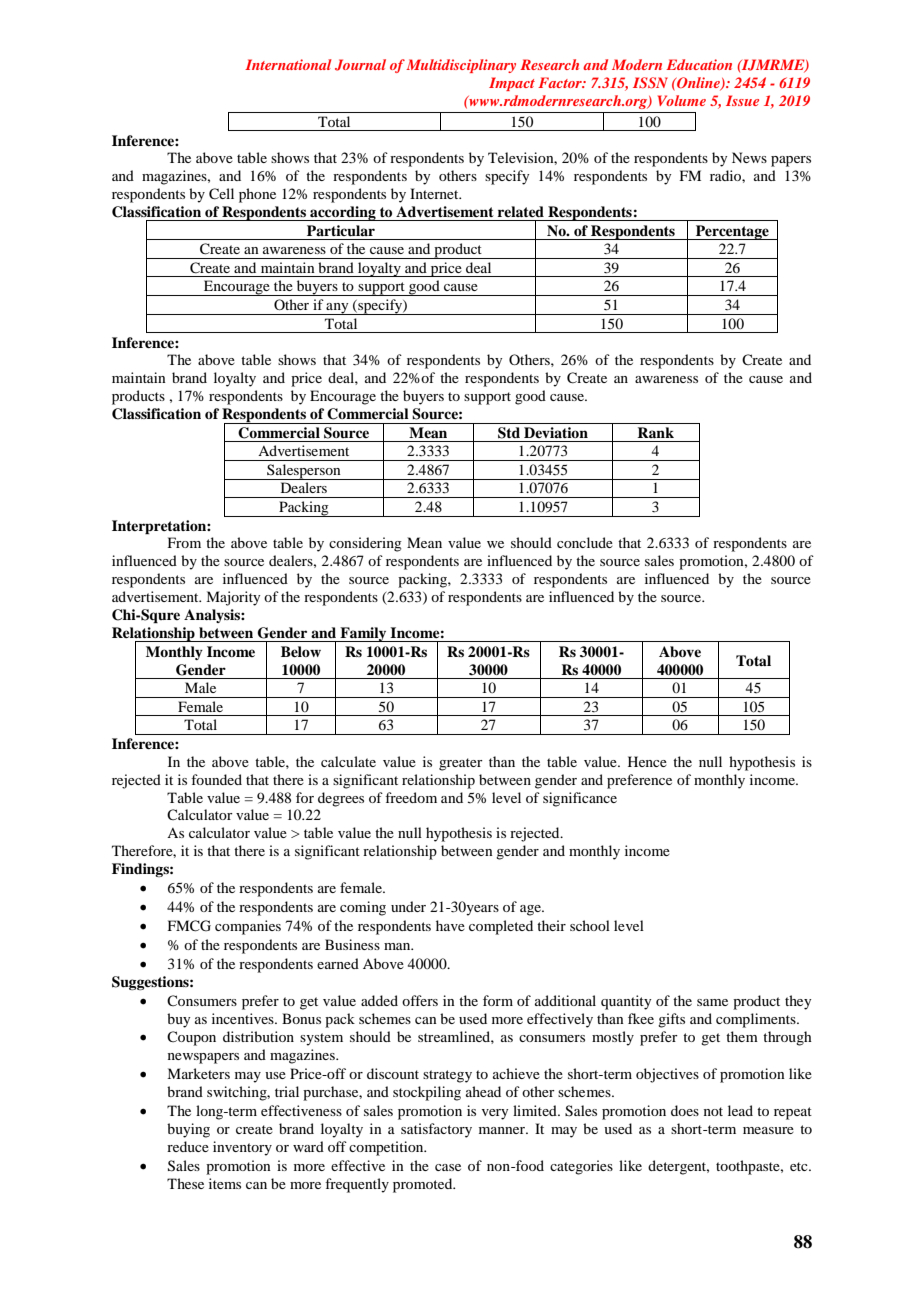 This screenshot has height=1308, width=924. Describe the element at coordinates (501, 927) in the screenshot. I see `completed` at that location.
